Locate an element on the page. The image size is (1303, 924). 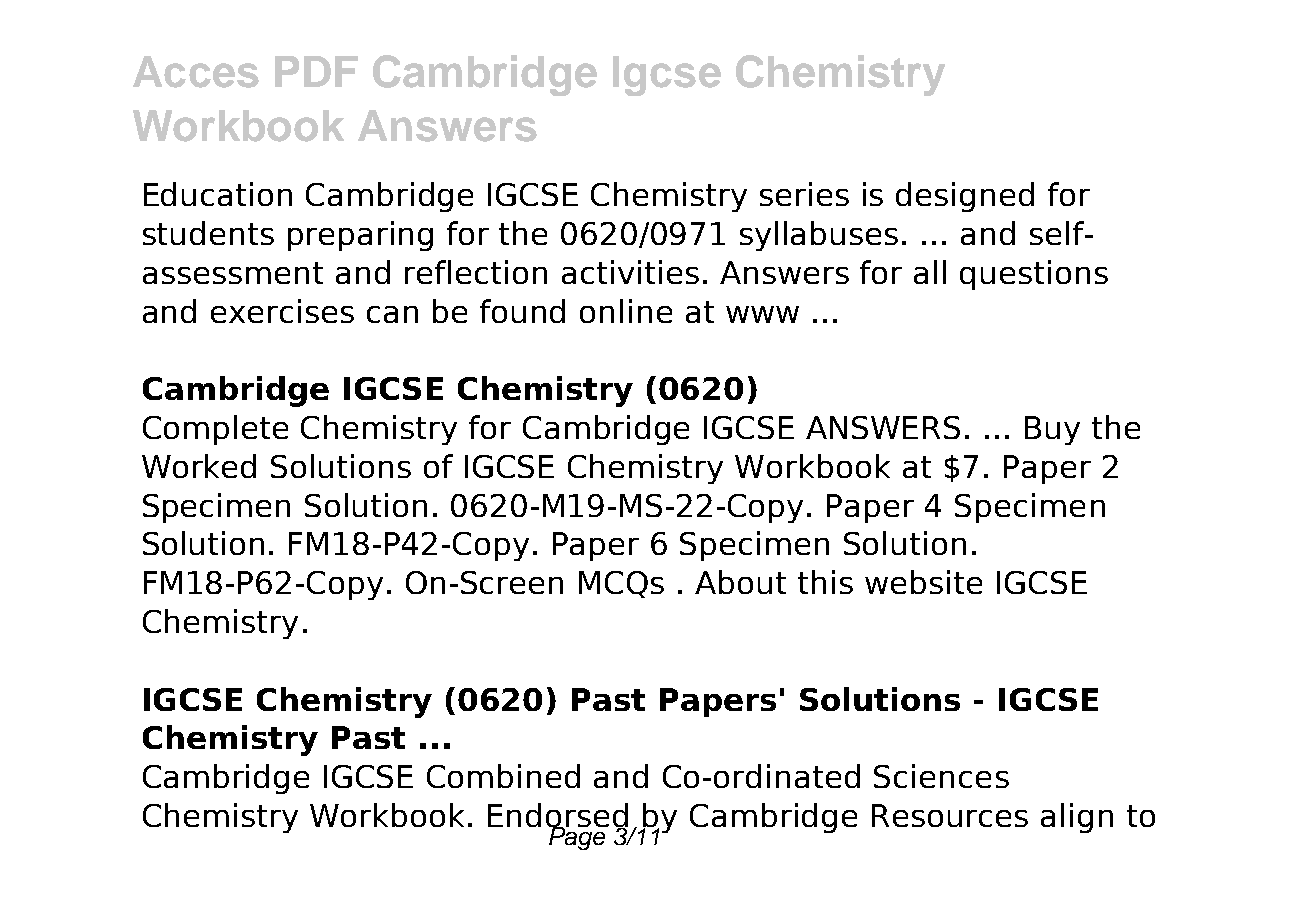
designed is located at coordinates (965, 197).
